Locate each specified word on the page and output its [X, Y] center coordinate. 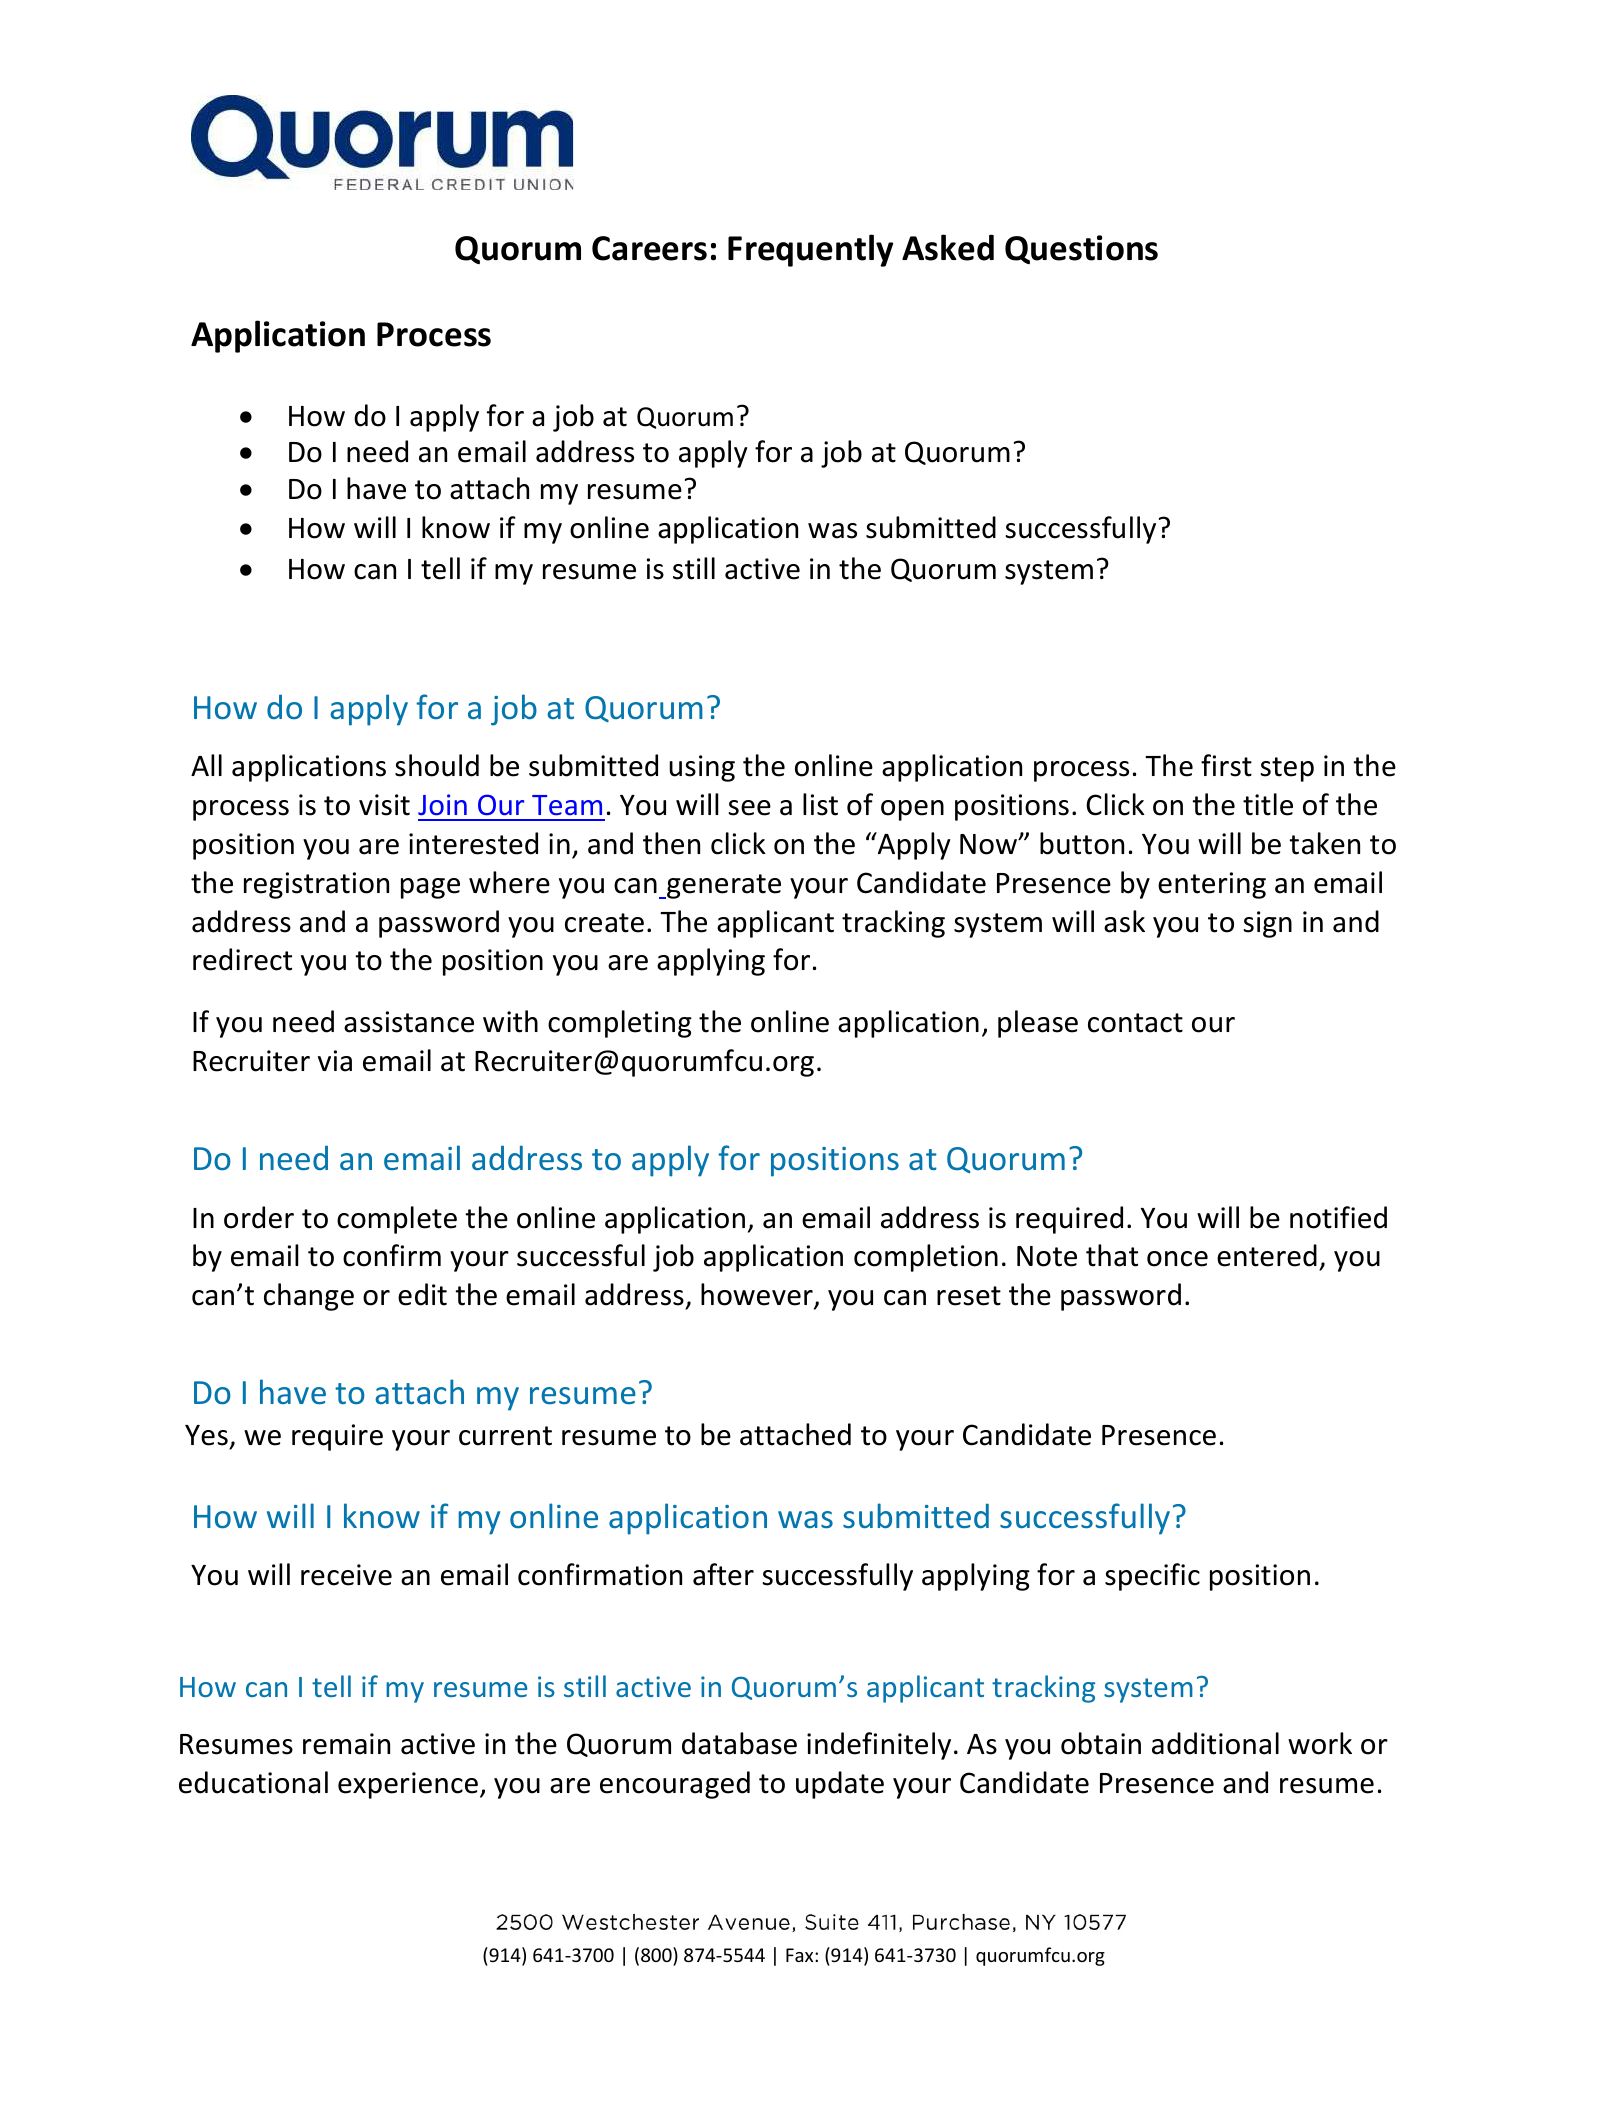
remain [346, 1744]
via [335, 1061]
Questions [1081, 249]
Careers [649, 248]
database [739, 1743]
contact [1135, 1023]
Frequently [810, 250]
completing [620, 1024]
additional [1215, 1743]
